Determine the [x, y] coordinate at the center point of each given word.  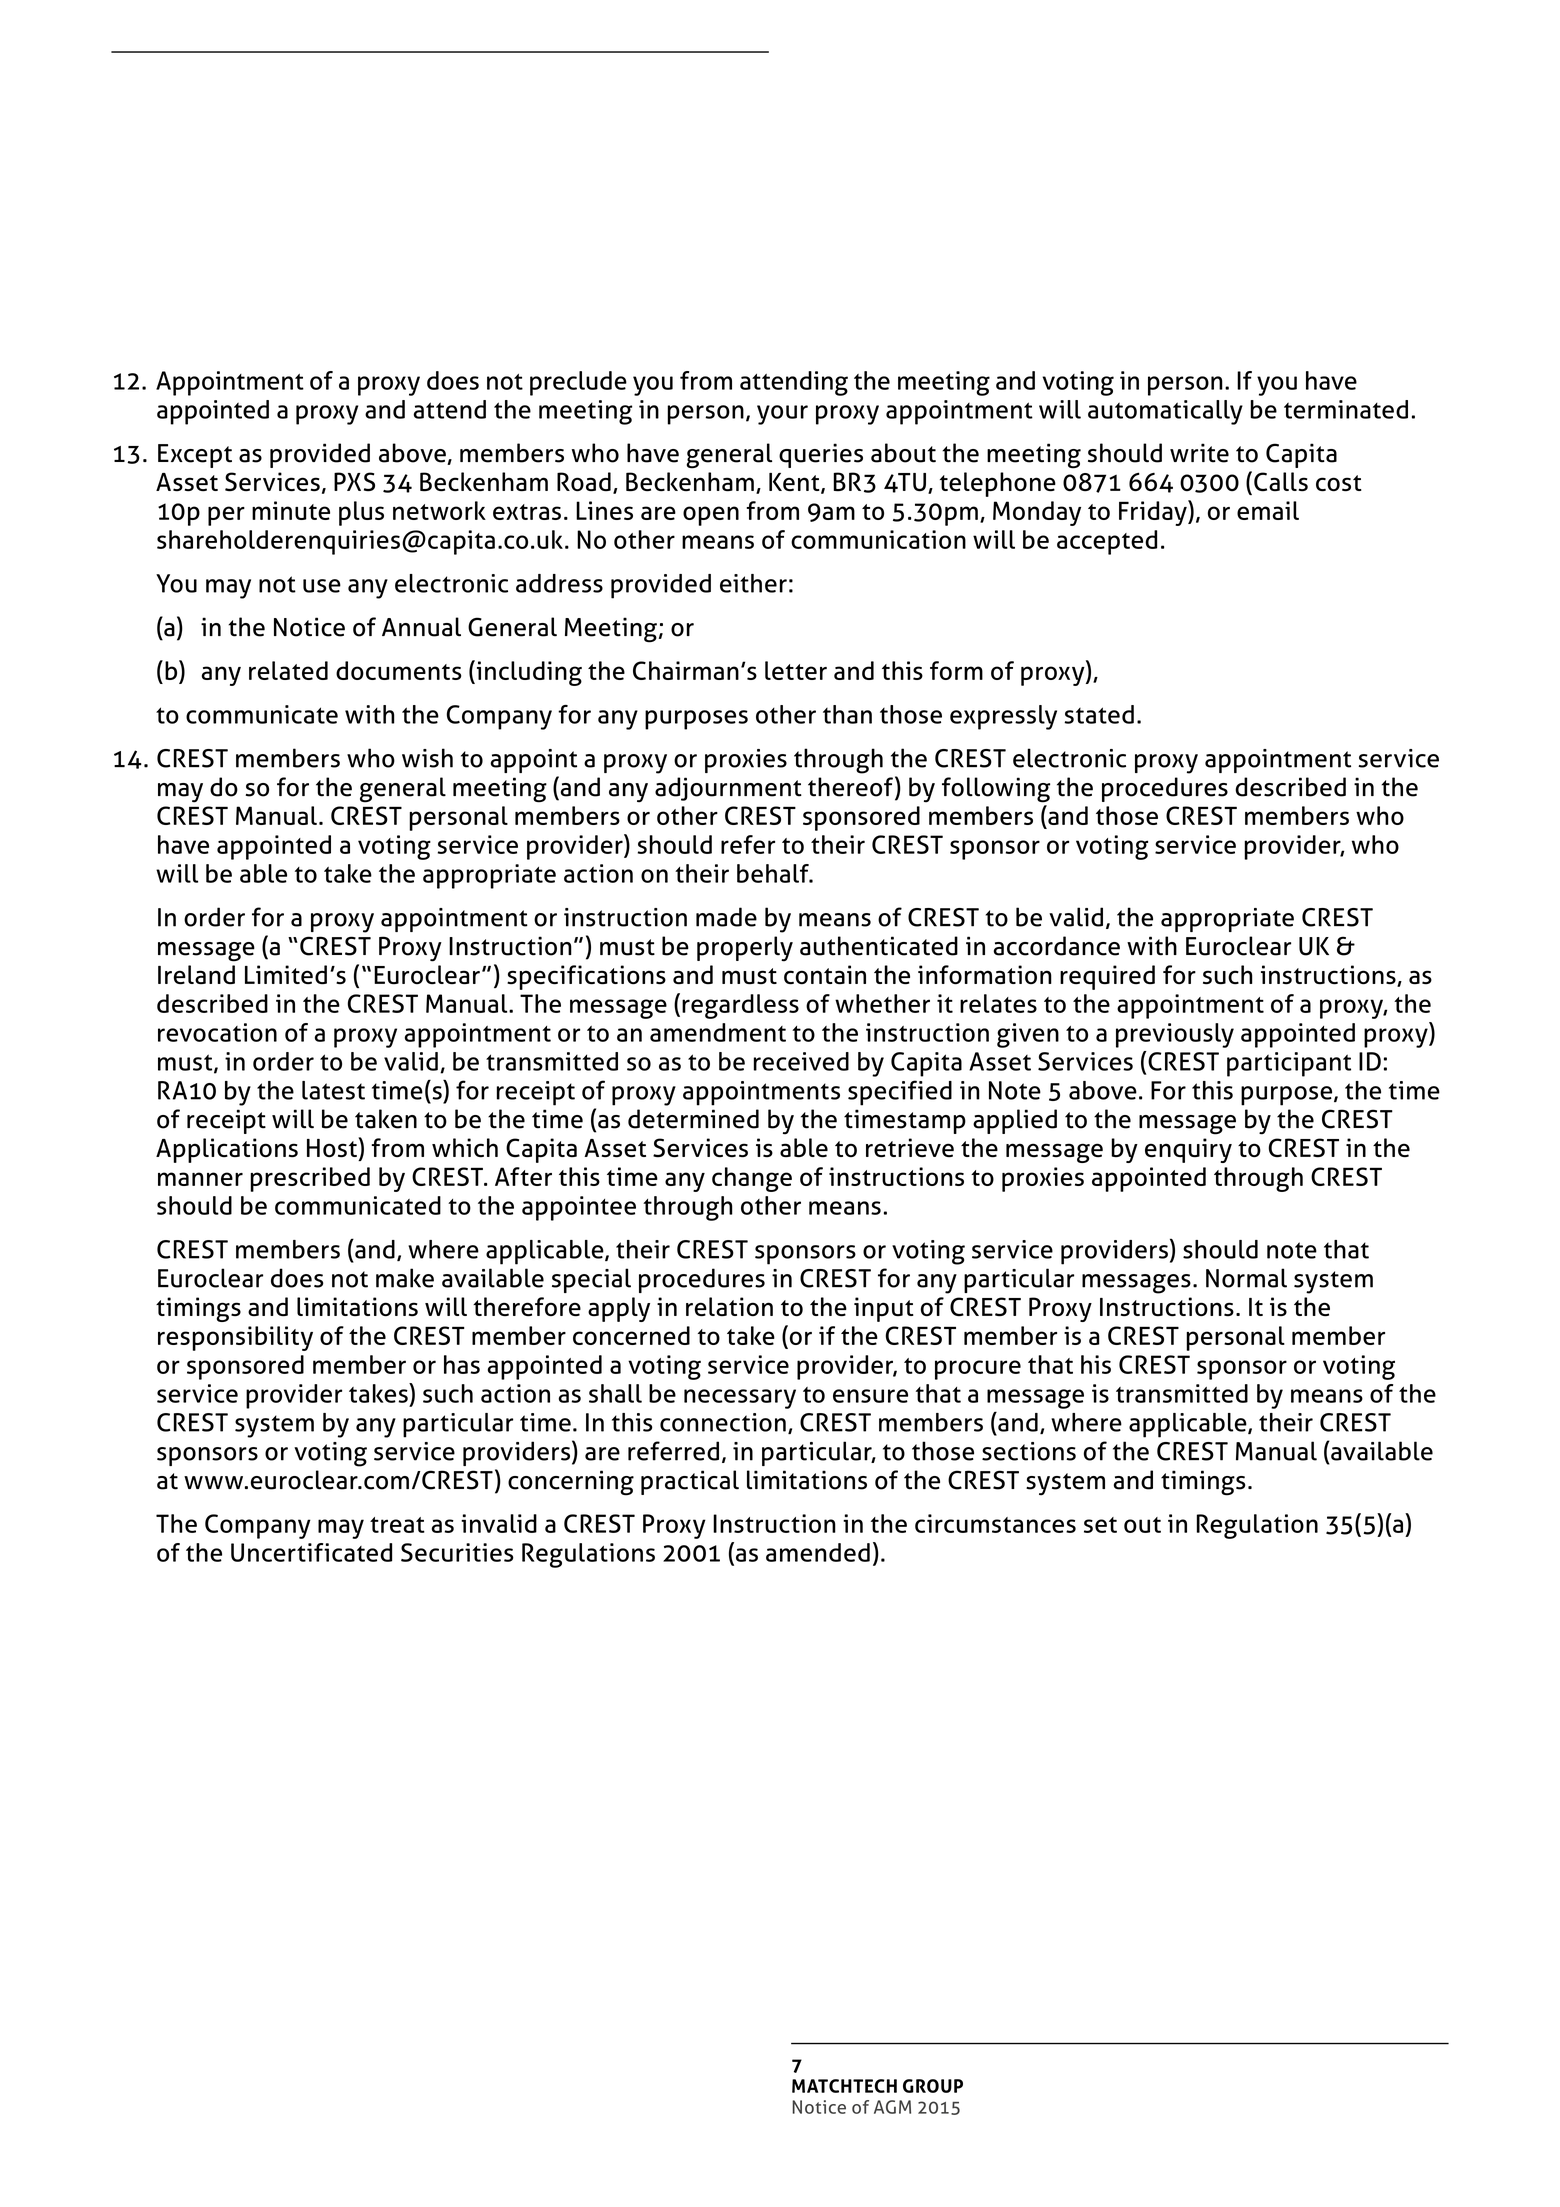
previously [1175, 1035]
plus [361, 513]
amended [818, 1552]
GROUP [933, 2086]
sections [1029, 1451]
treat [397, 1525]
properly [745, 949]
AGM [892, 2107]
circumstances [995, 1523]
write [1199, 453]
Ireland [196, 975]
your [782, 415]
